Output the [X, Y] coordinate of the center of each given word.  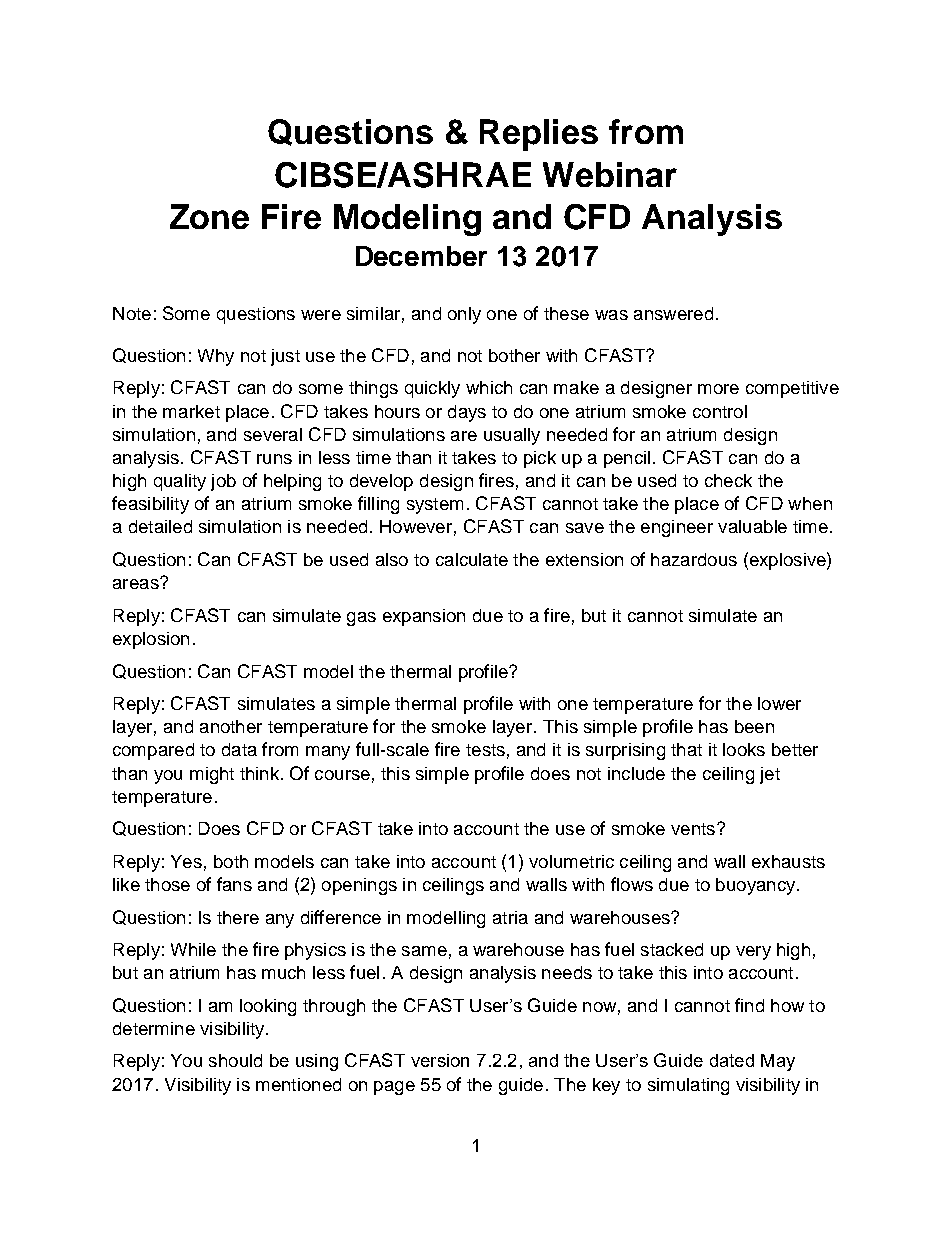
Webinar [610, 174]
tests [485, 750]
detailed [160, 526]
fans [234, 884]
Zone [209, 216]
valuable [752, 526]
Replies [539, 135]
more [718, 389]
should [235, 1060]
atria [510, 917]
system [435, 506]
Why [216, 357]
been [754, 726]
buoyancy [757, 886]
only [464, 315]
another [231, 726]
